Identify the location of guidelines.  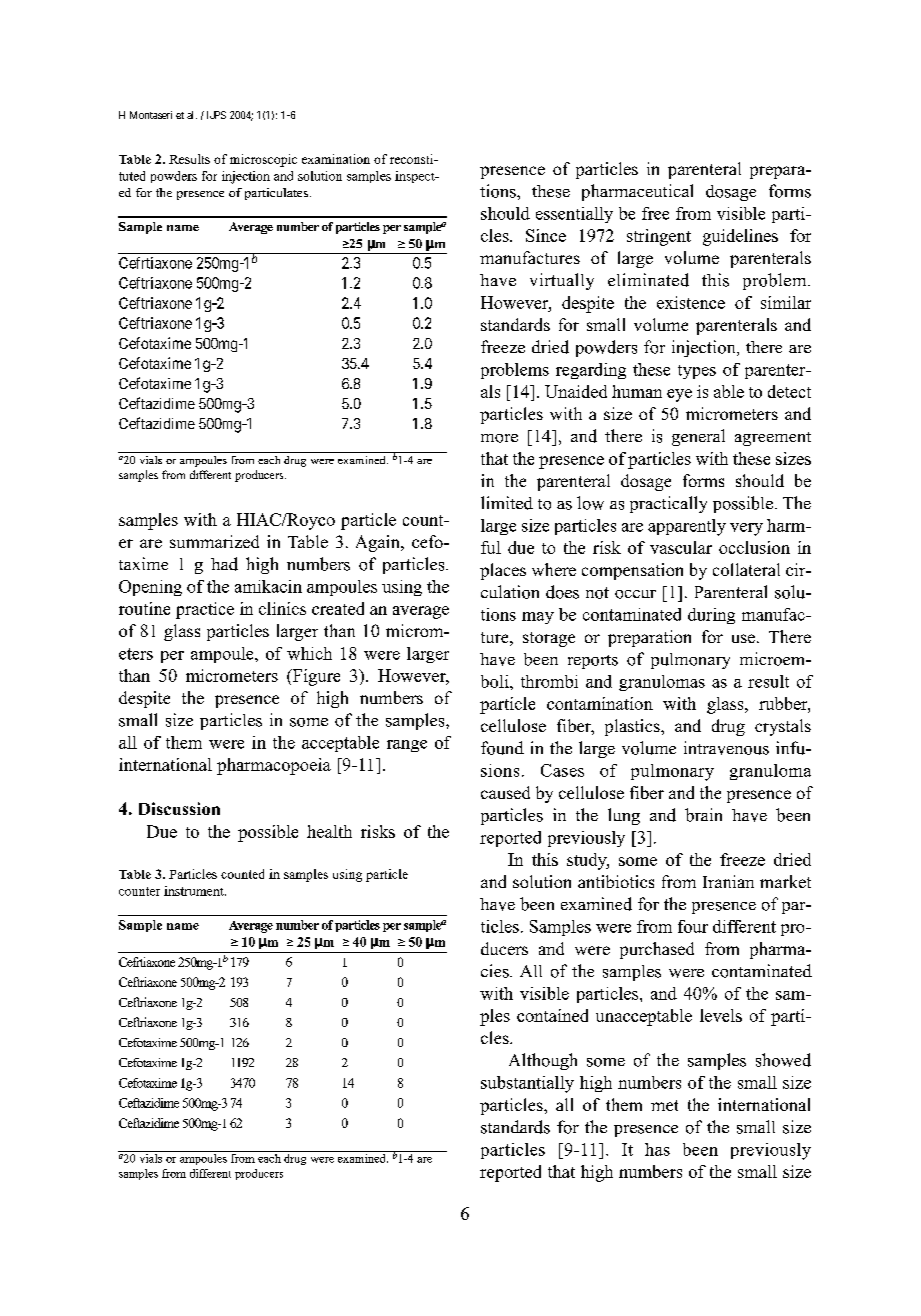
(740, 237).
